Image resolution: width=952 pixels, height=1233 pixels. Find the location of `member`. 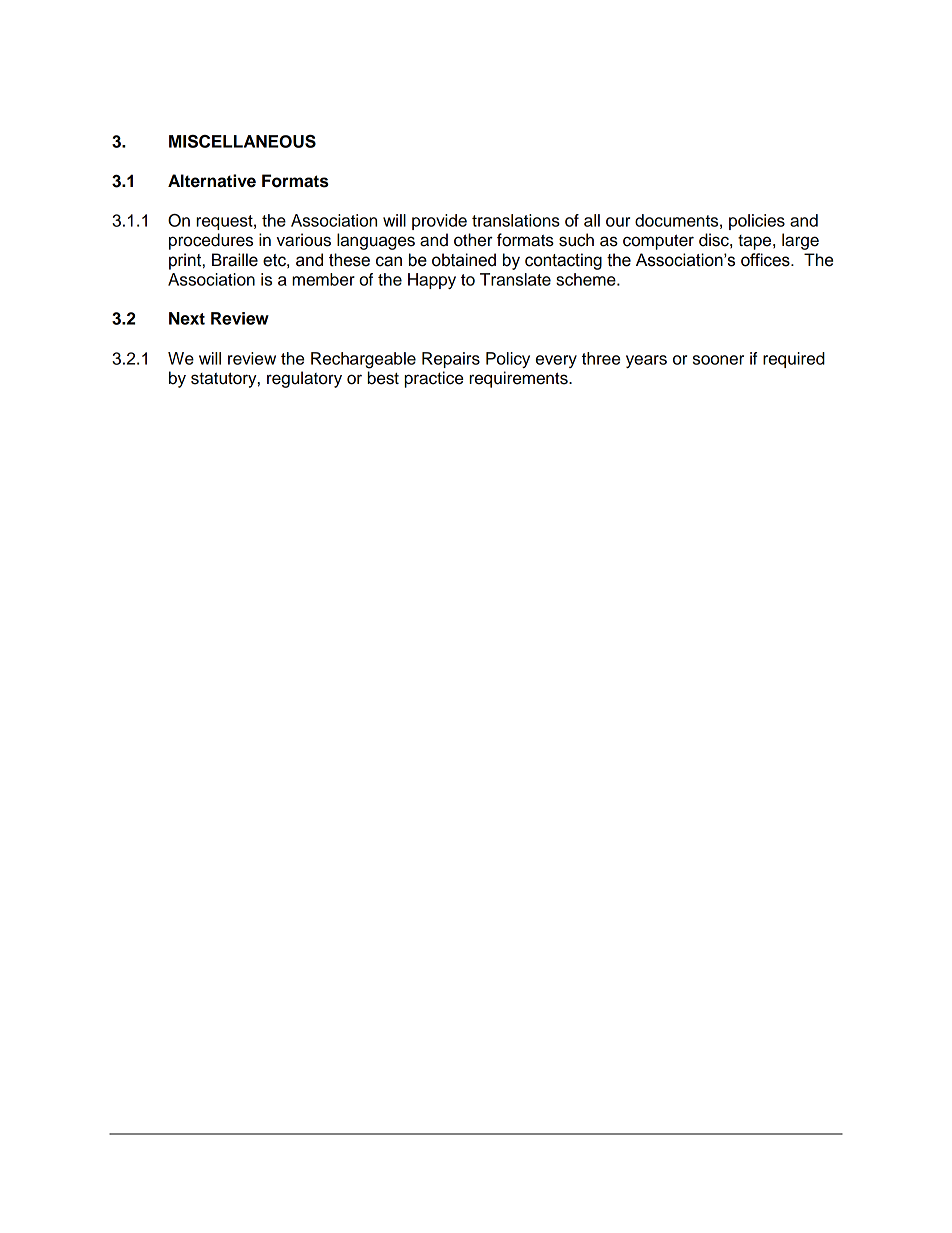

member is located at coordinates (323, 279).
